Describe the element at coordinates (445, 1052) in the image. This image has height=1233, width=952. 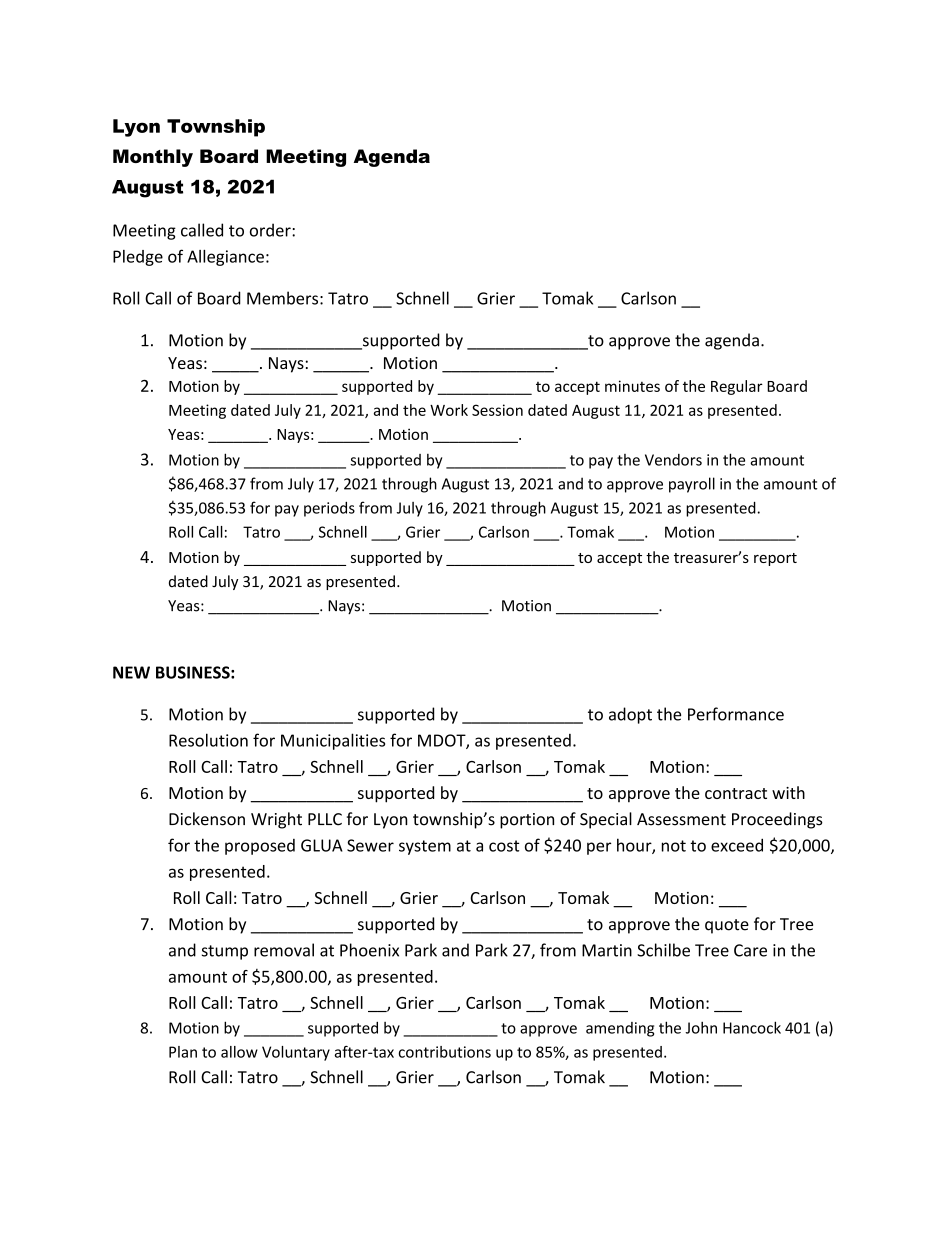
I see `contributions` at that location.
